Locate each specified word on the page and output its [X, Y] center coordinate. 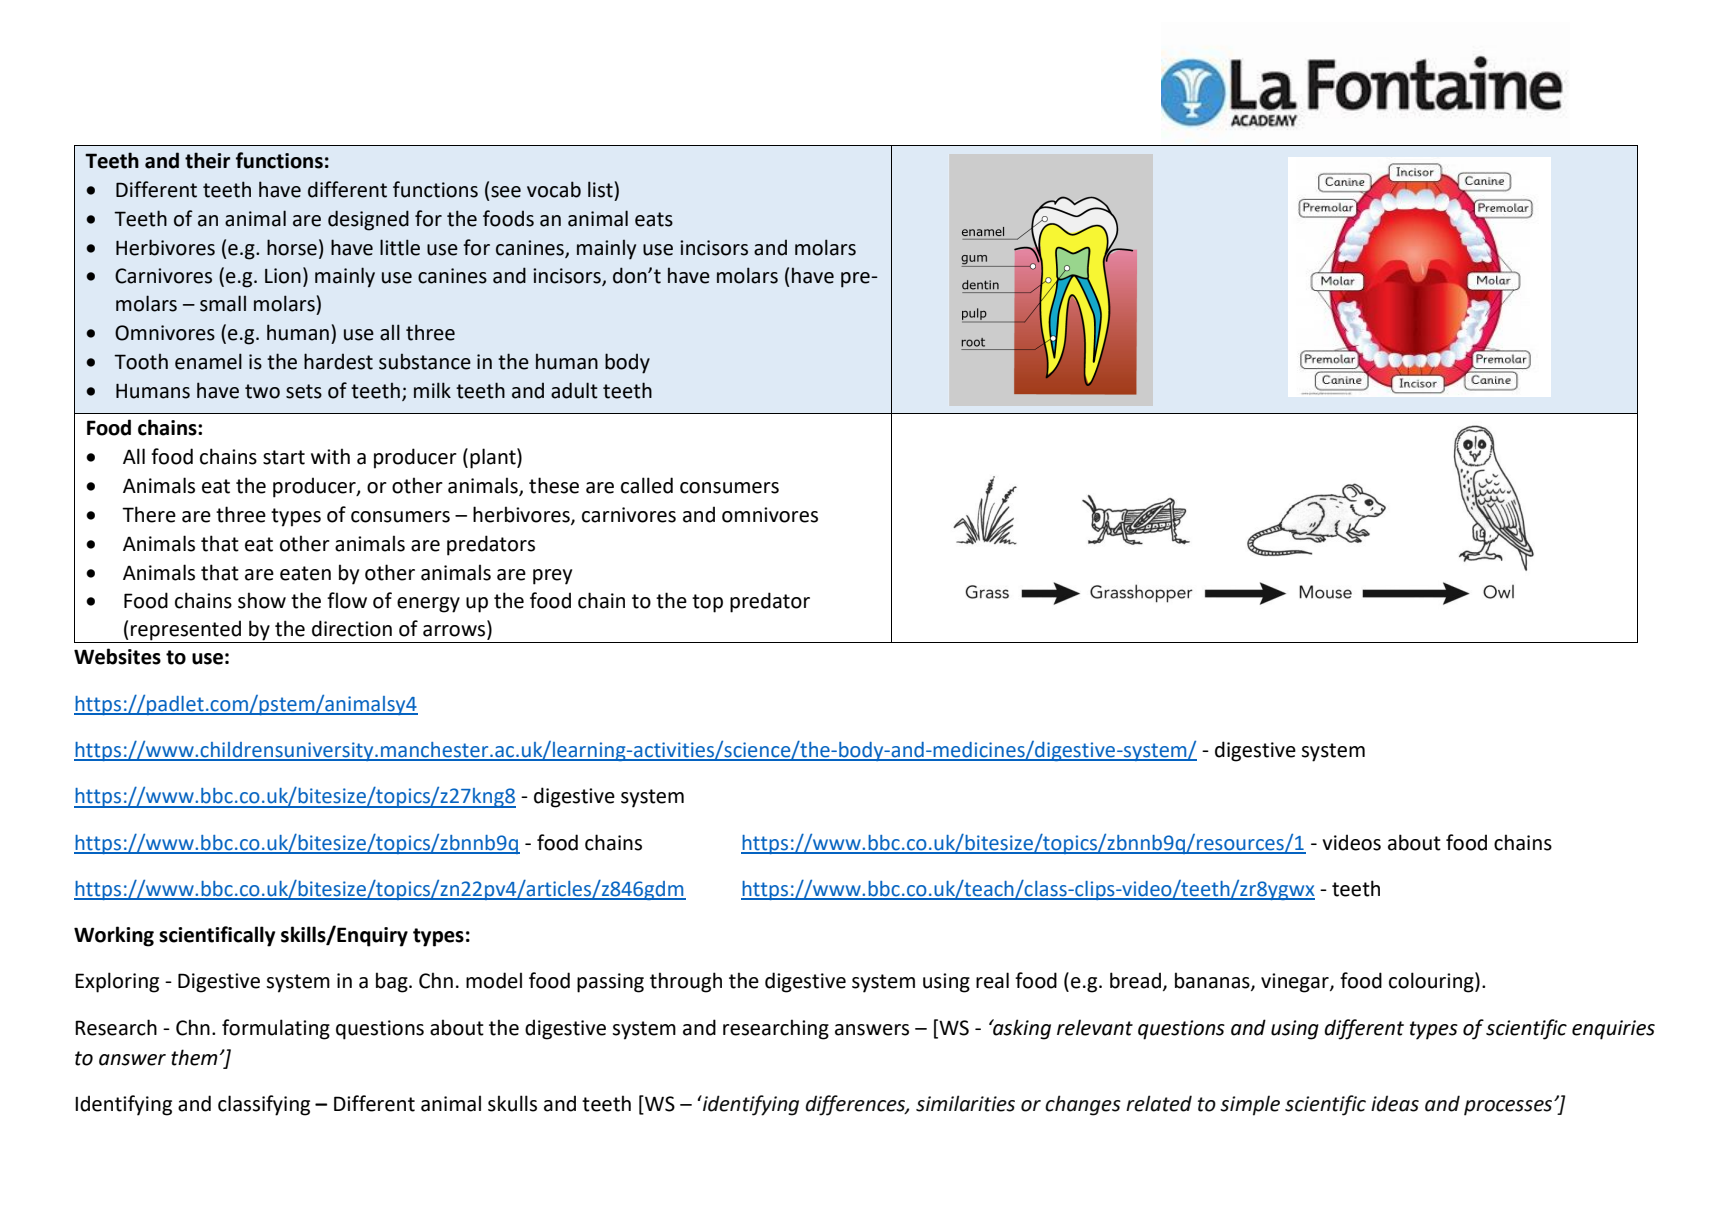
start [284, 457]
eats [654, 219]
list [600, 189]
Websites [117, 656]
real [992, 980]
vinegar [1296, 983]
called [647, 485]
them [194, 1057]
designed [368, 220]
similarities [965, 1103]
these [554, 485]
